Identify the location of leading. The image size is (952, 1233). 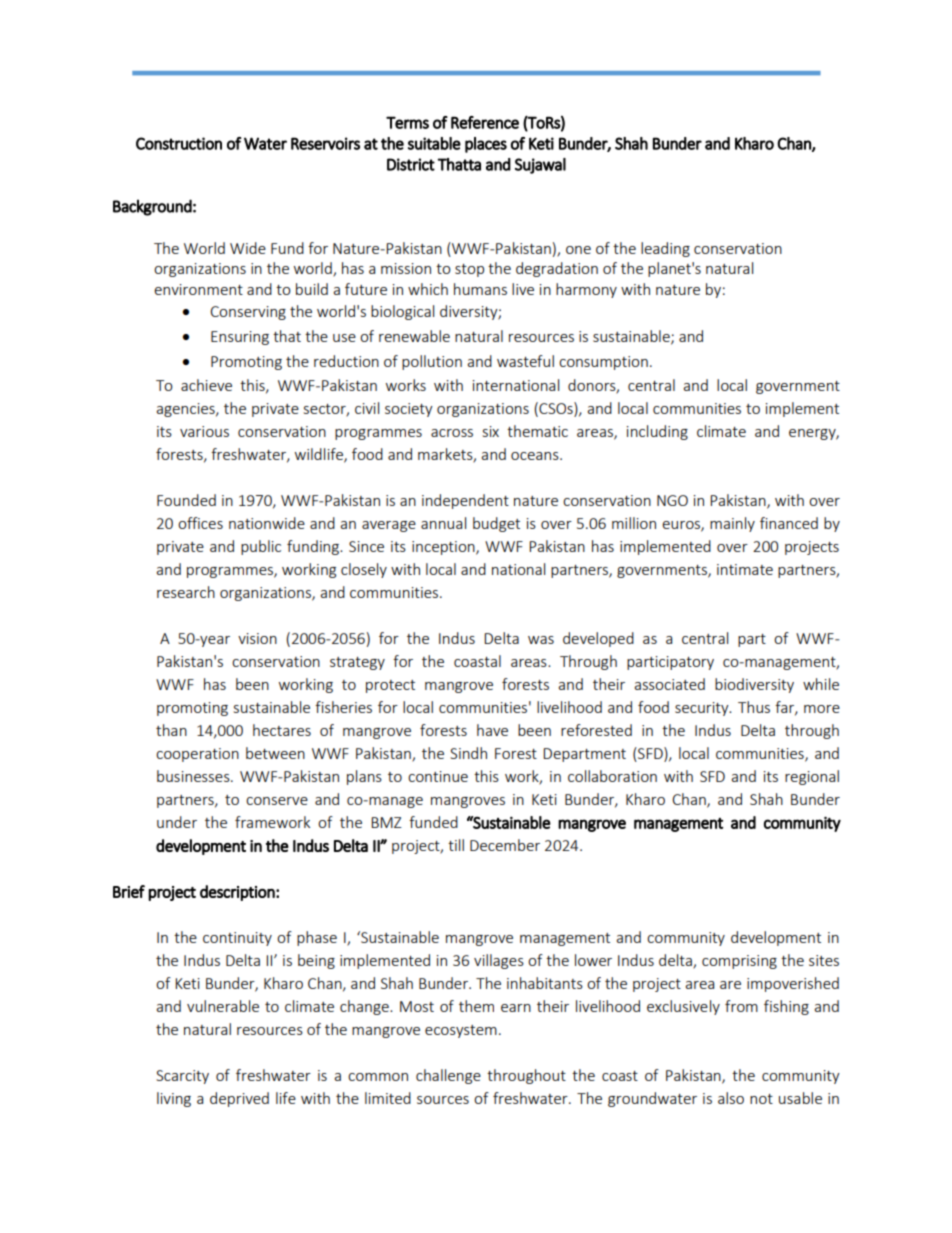
(665, 249).
